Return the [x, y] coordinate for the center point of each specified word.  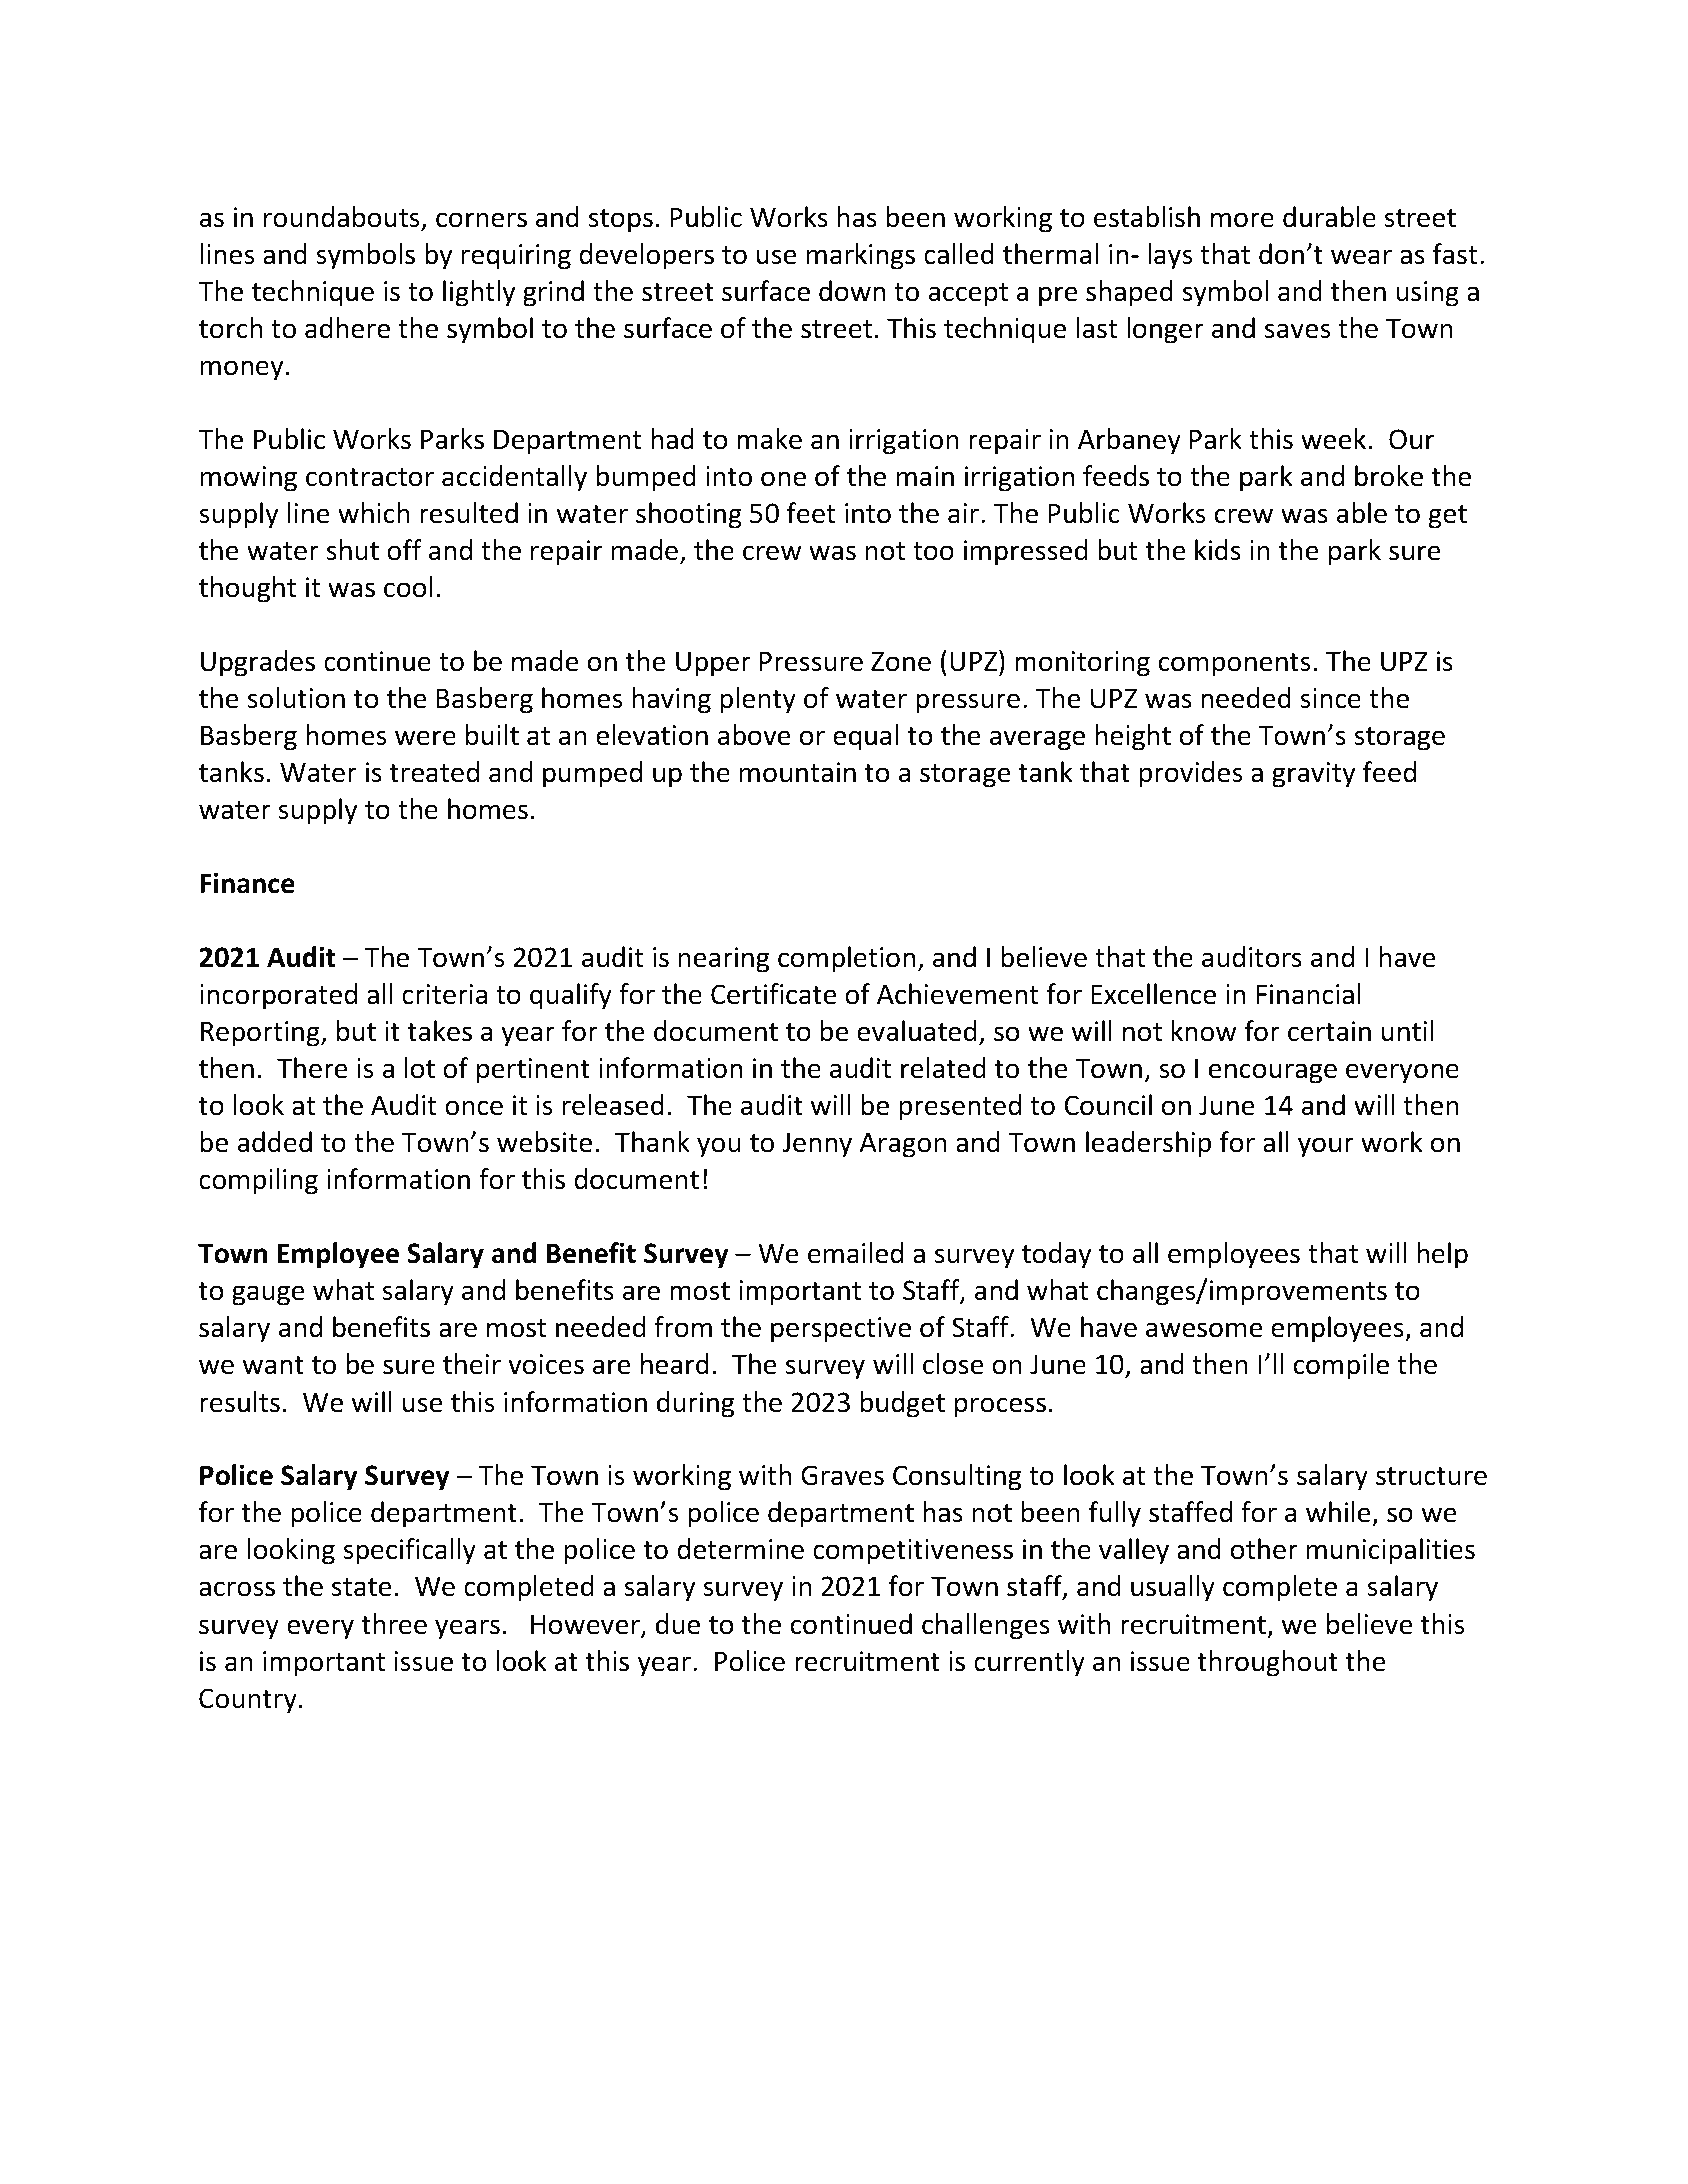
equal [866, 737]
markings [860, 256]
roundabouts [341, 217]
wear [1361, 257]
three [394, 1624]
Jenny [817, 1145]
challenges [986, 1626]
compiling [258, 1181]
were [425, 738]
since [1330, 698]
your [1326, 1147]
